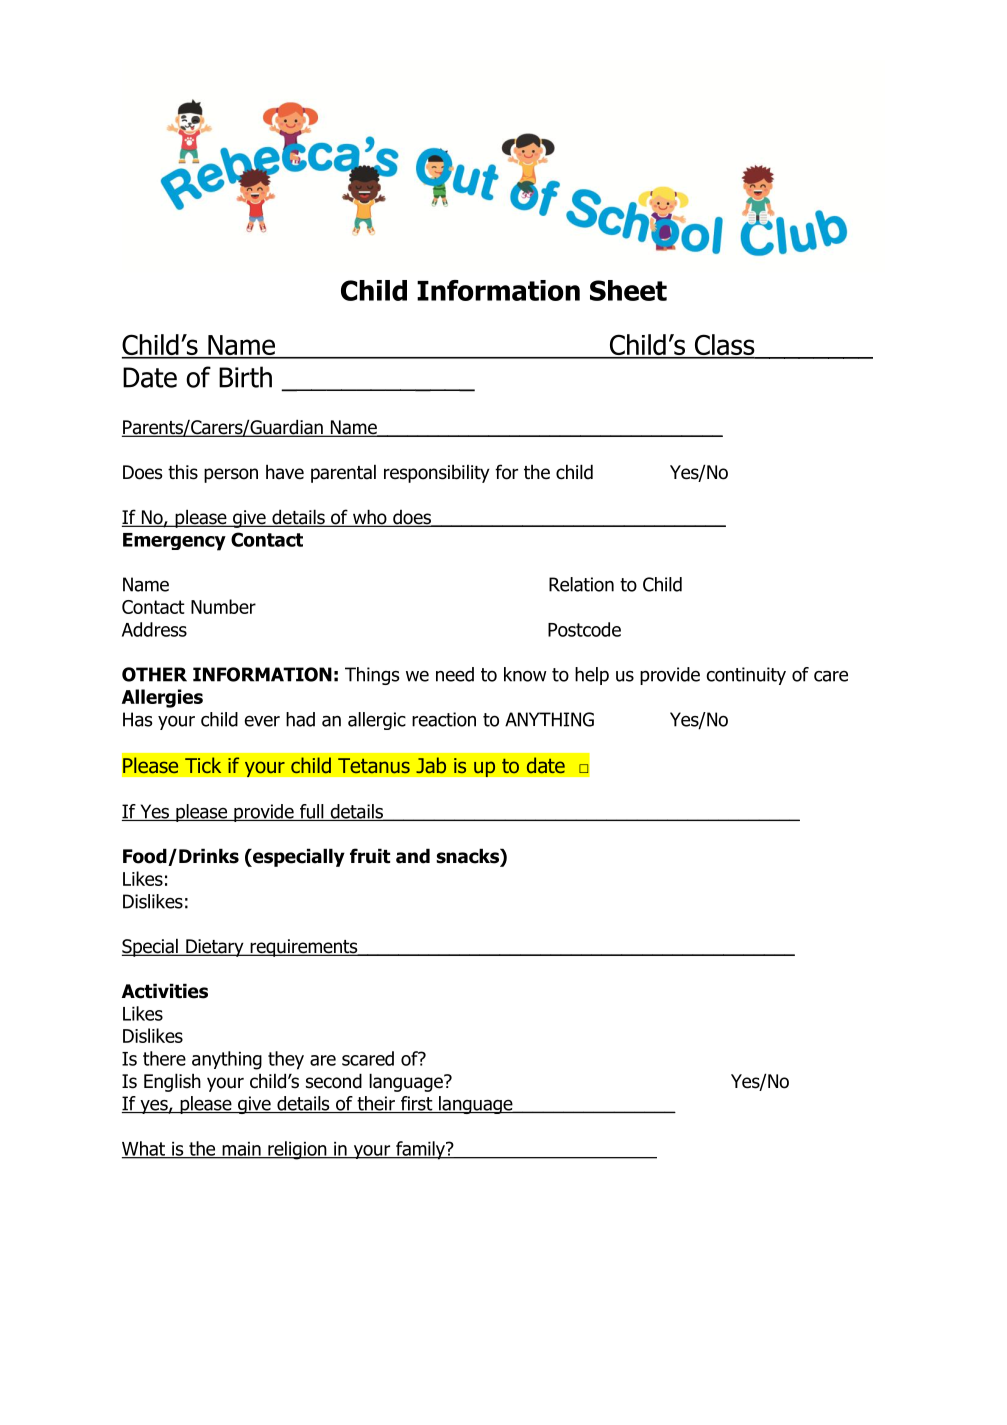  I want to click on ever, so click(262, 721).
